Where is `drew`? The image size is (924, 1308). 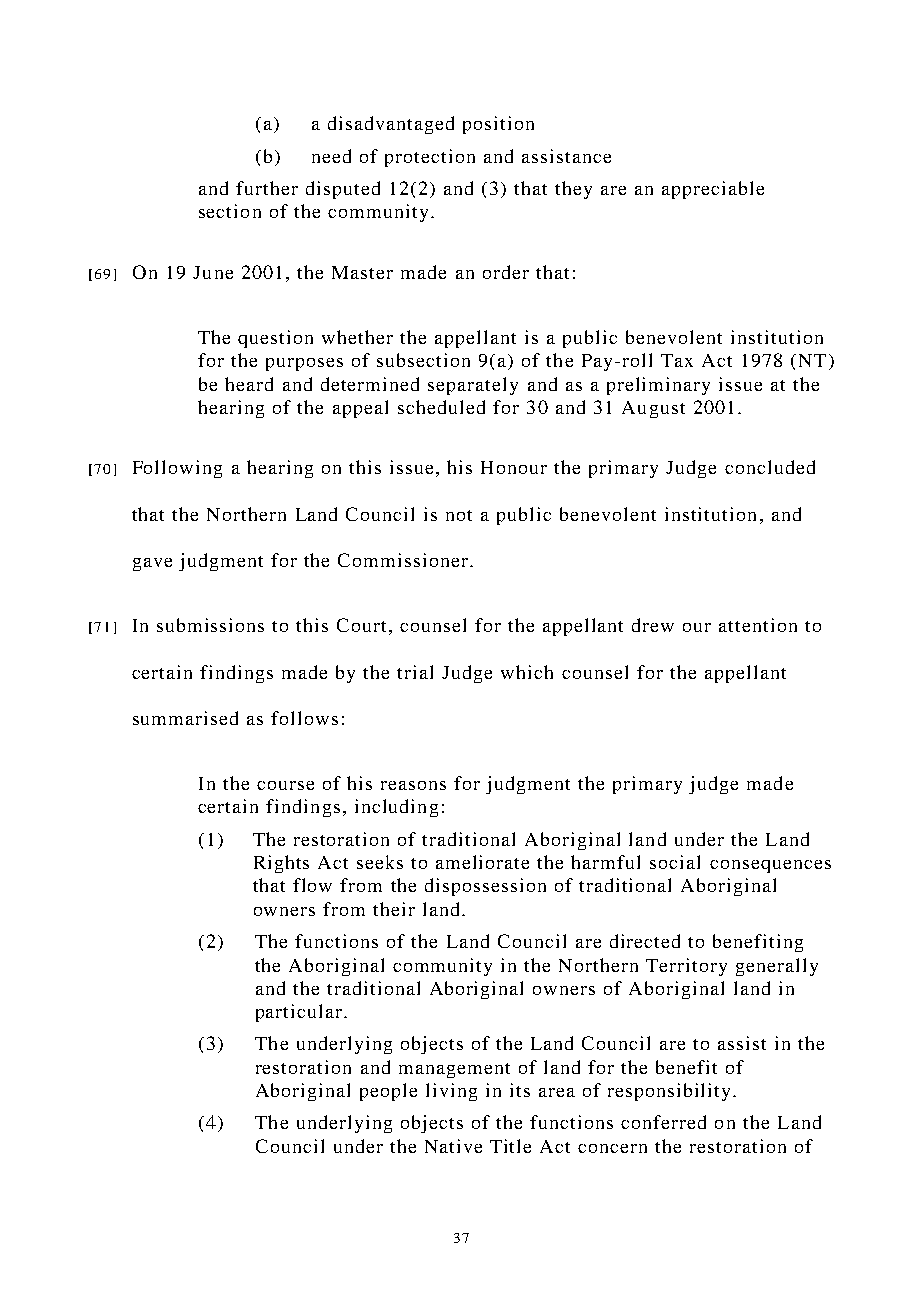
drew is located at coordinates (653, 625).
